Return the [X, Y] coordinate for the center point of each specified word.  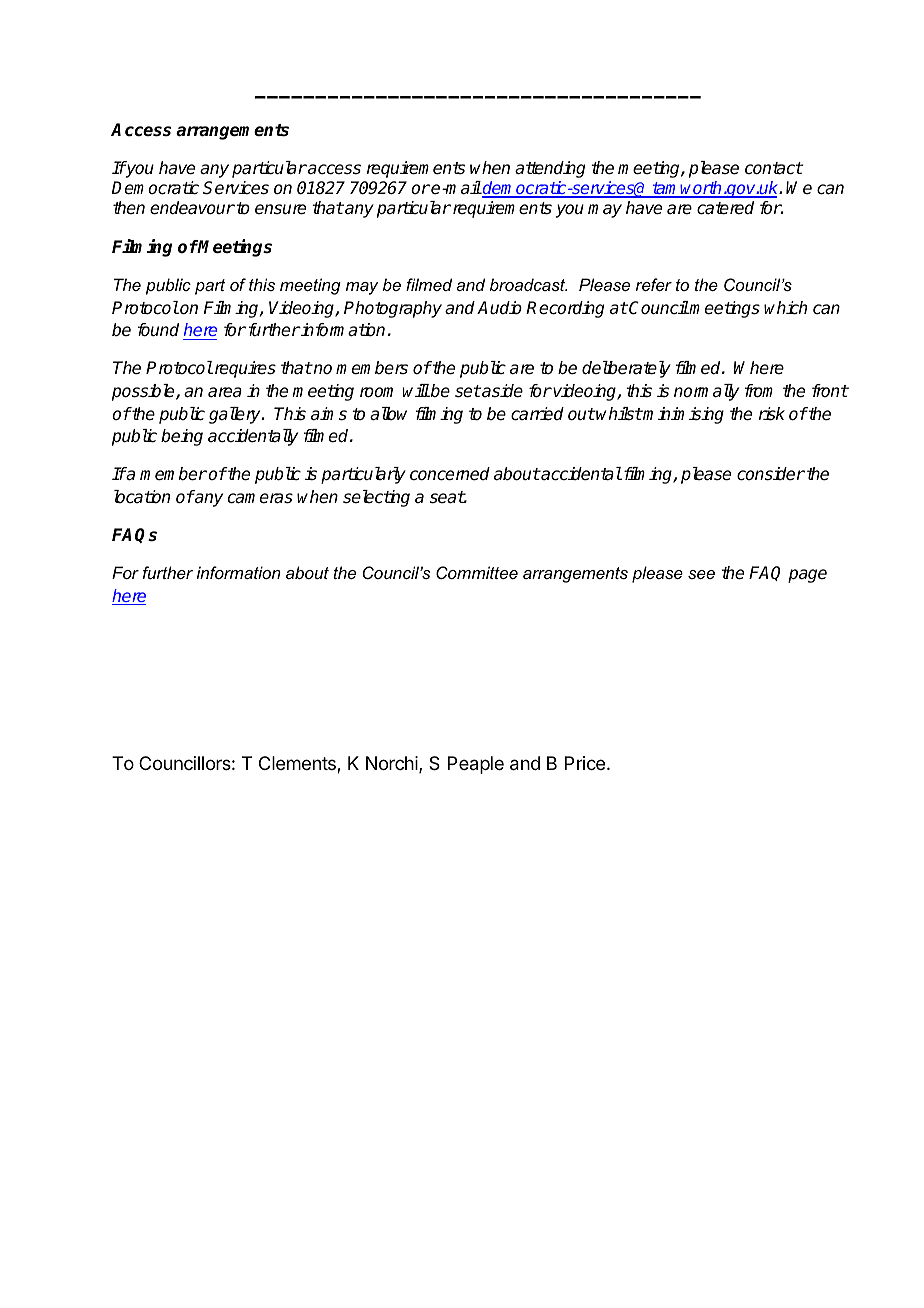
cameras [260, 498]
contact [774, 168]
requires [244, 369]
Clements [298, 764]
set [468, 391]
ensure [280, 209]
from [759, 391]
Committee [477, 572]
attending [550, 169]
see [701, 574]
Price [585, 763]
